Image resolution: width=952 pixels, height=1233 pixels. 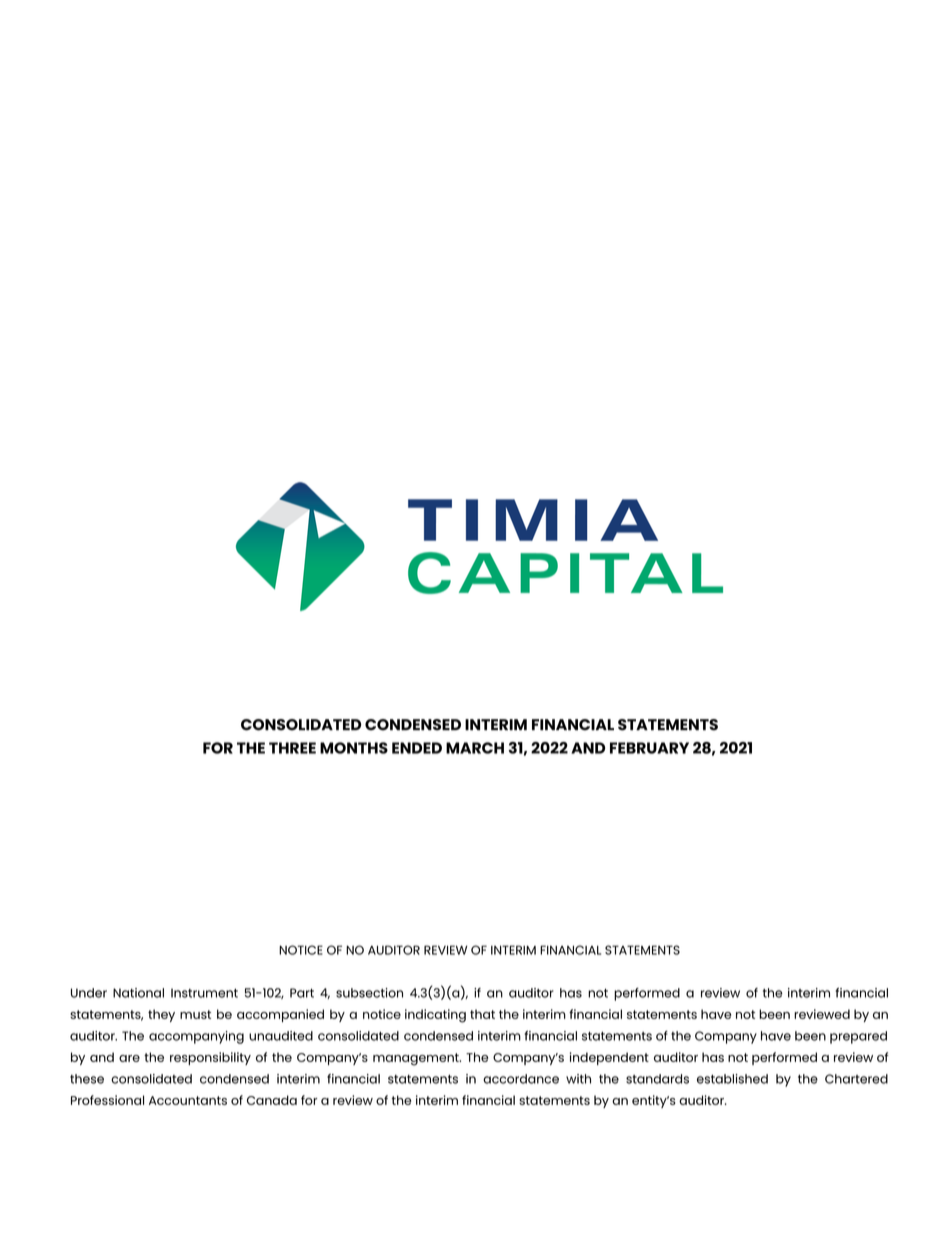 What do you see at coordinates (482, 1014) in the screenshot?
I see `that` at bounding box center [482, 1014].
